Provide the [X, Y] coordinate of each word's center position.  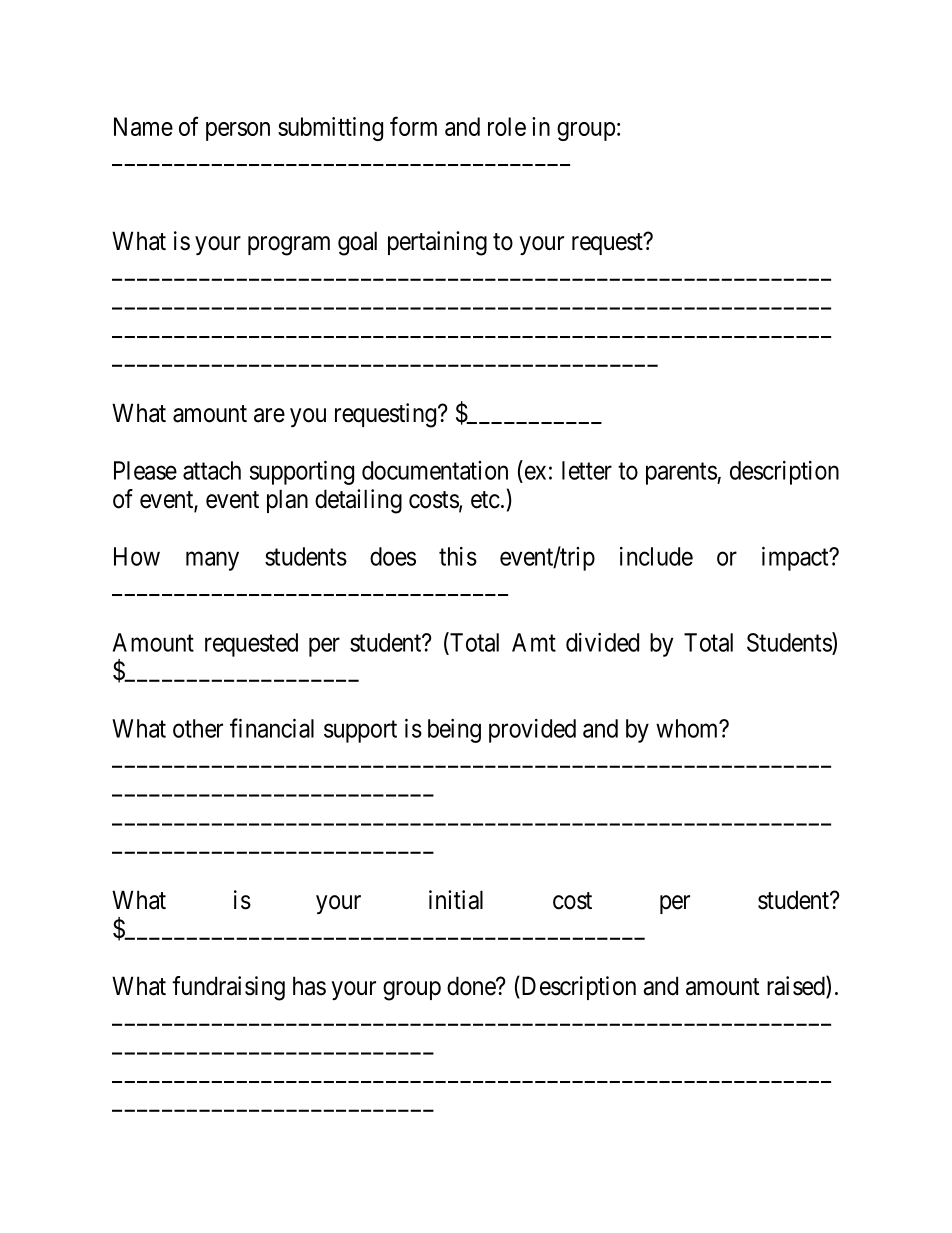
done [472, 986]
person [238, 131]
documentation [435, 470]
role [507, 126]
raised [797, 986]
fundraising [228, 988]
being [454, 731]
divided [602, 642]
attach [212, 470]
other [198, 728]
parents [682, 474]
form [413, 126]
